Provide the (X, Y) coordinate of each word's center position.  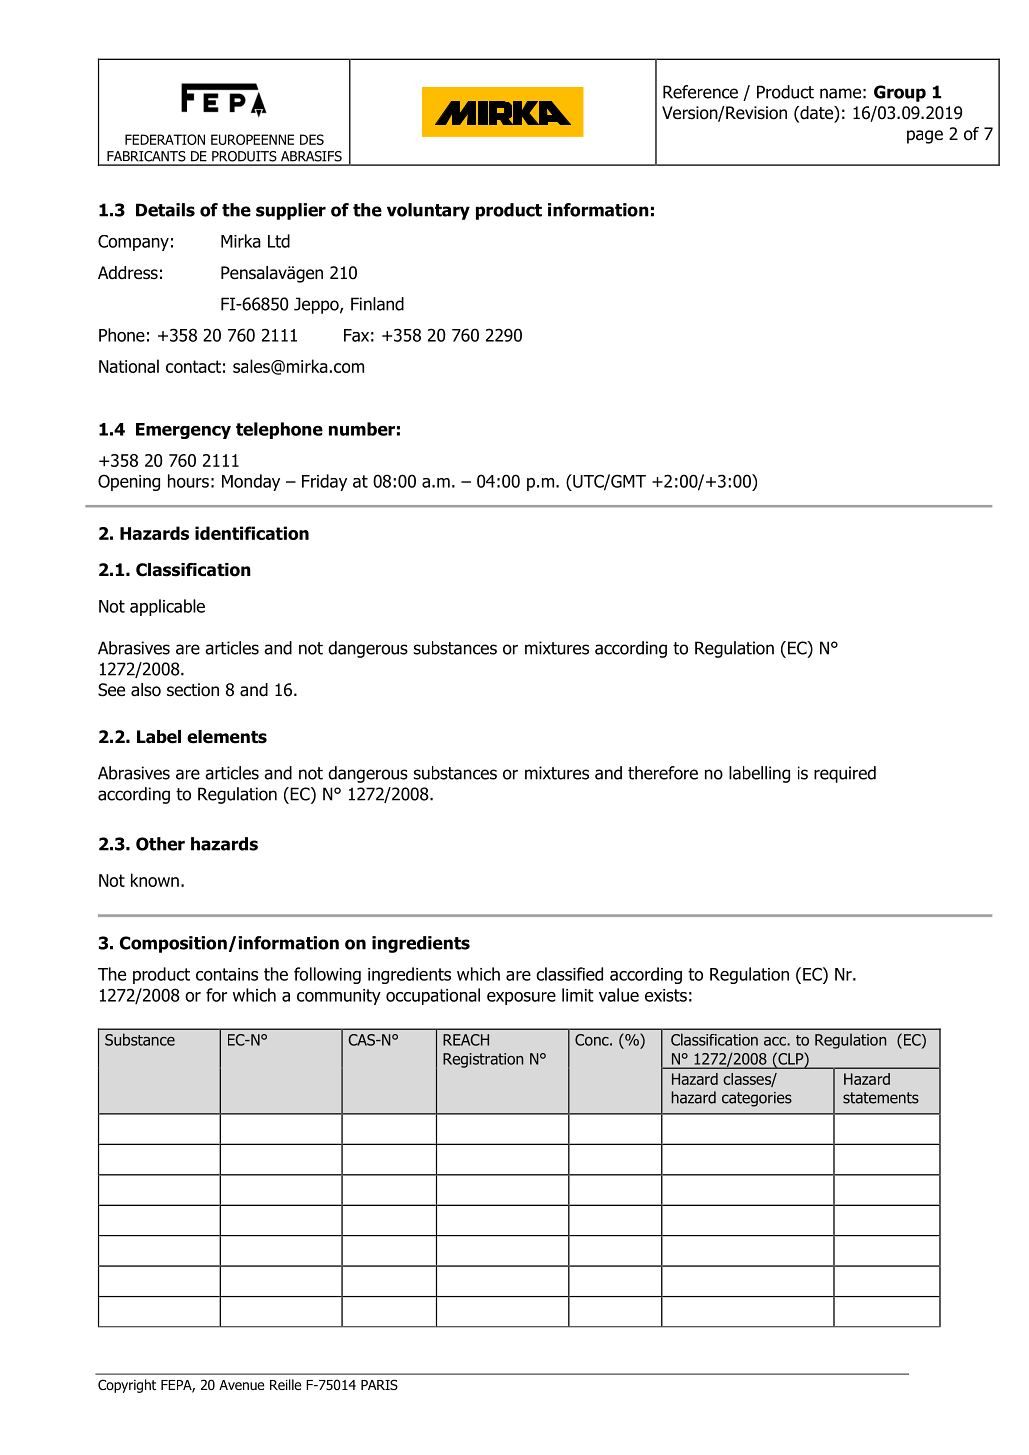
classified (569, 974)
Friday (324, 482)
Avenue (241, 1385)
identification (252, 533)
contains (227, 974)
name (840, 93)
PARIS (379, 1384)
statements (881, 1098)
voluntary (428, 211)
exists (666, 995)
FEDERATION (165, 139)
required (845, 774)
